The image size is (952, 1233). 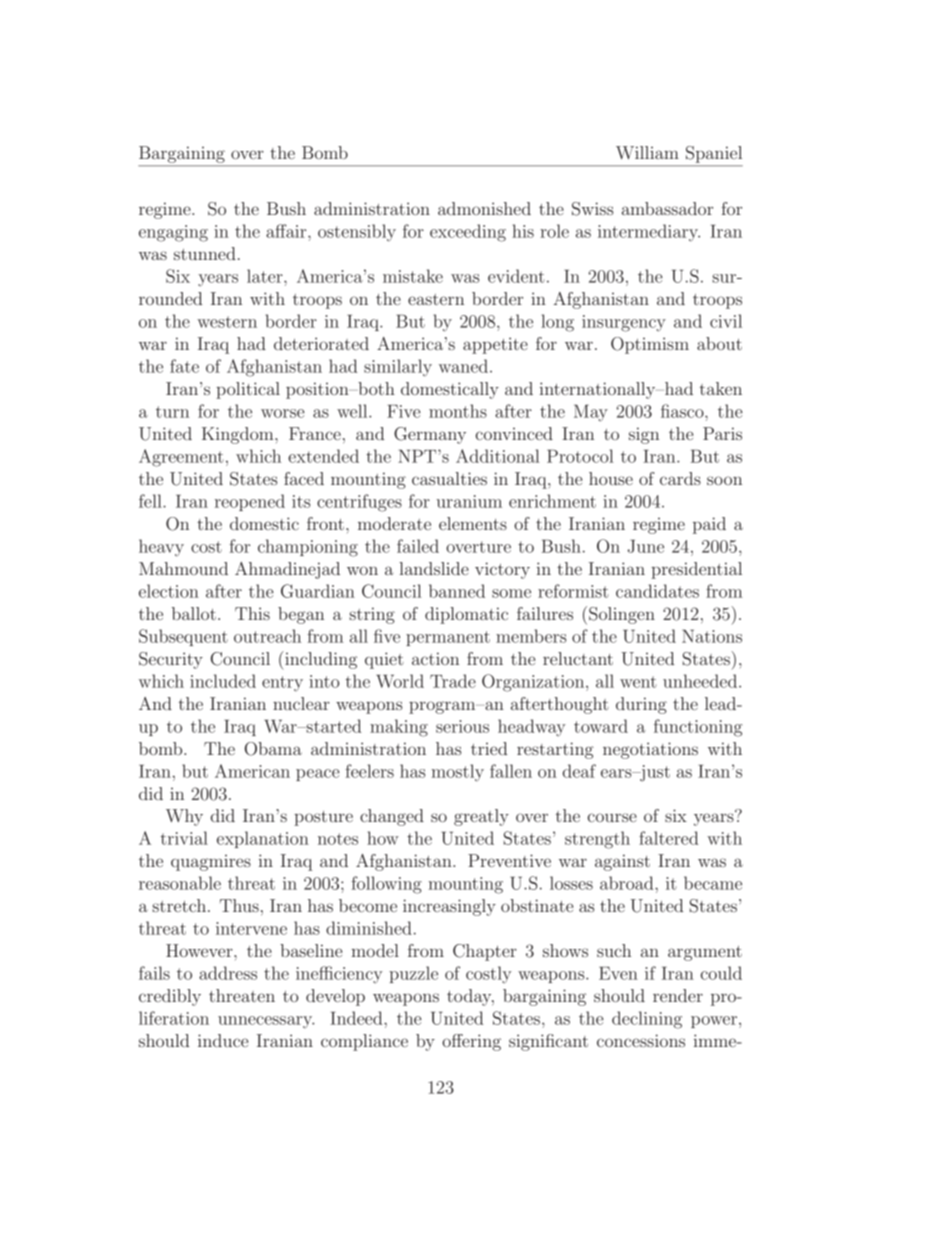 I want to click on candidates, so click(x=657, y=591).
